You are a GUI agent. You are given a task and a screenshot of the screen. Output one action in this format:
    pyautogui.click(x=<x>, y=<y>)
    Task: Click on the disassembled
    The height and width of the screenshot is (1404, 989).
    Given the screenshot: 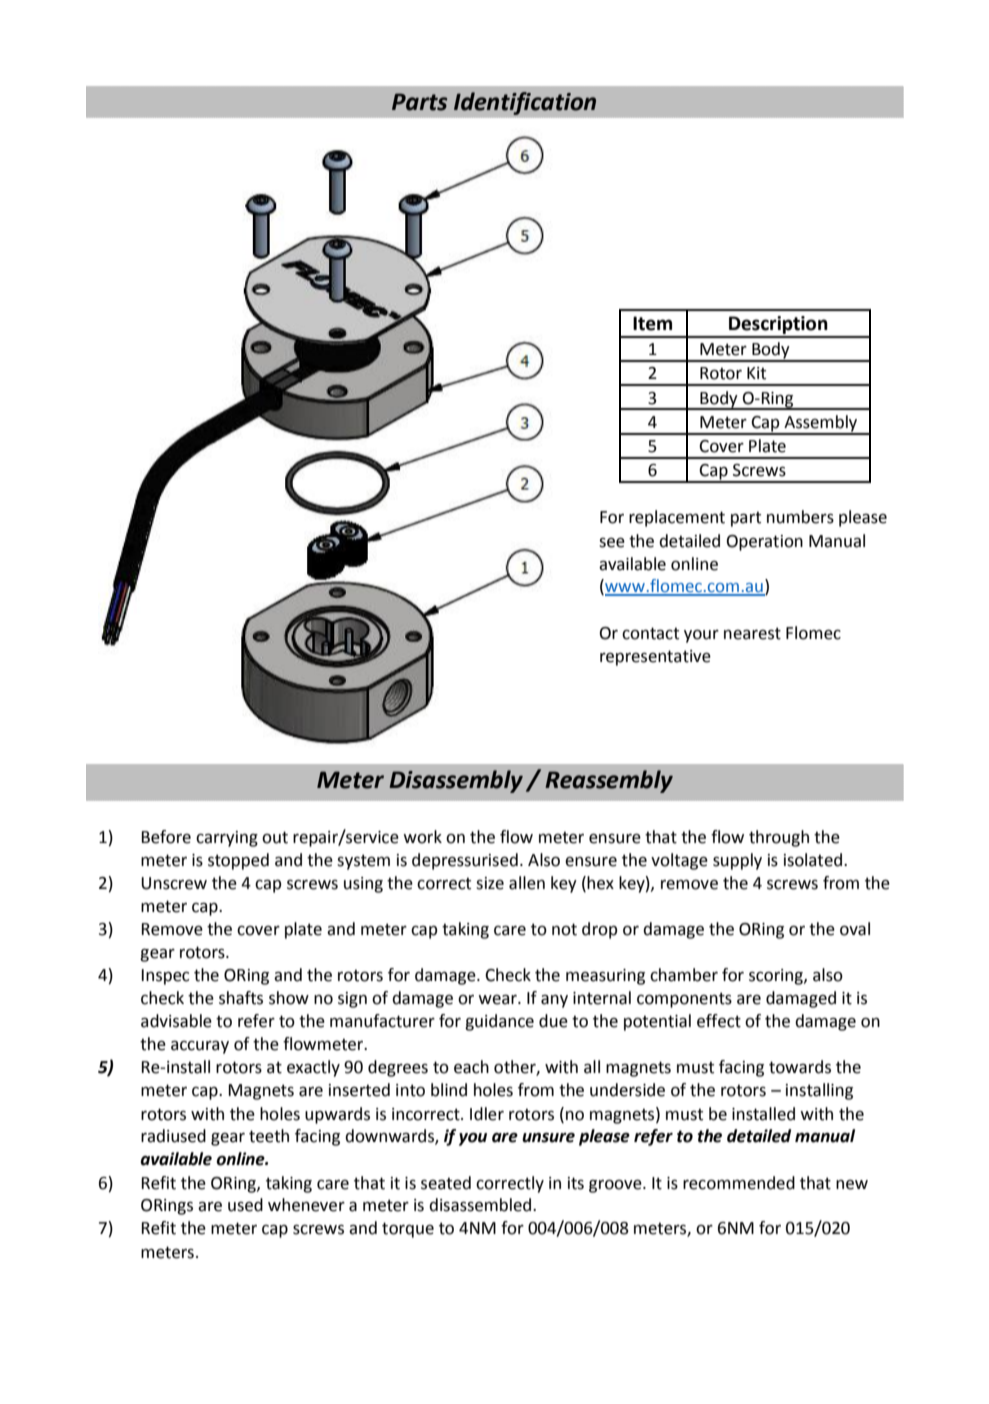 What is the action you would take?
    pyautogui.click(x=480, y=1205)
